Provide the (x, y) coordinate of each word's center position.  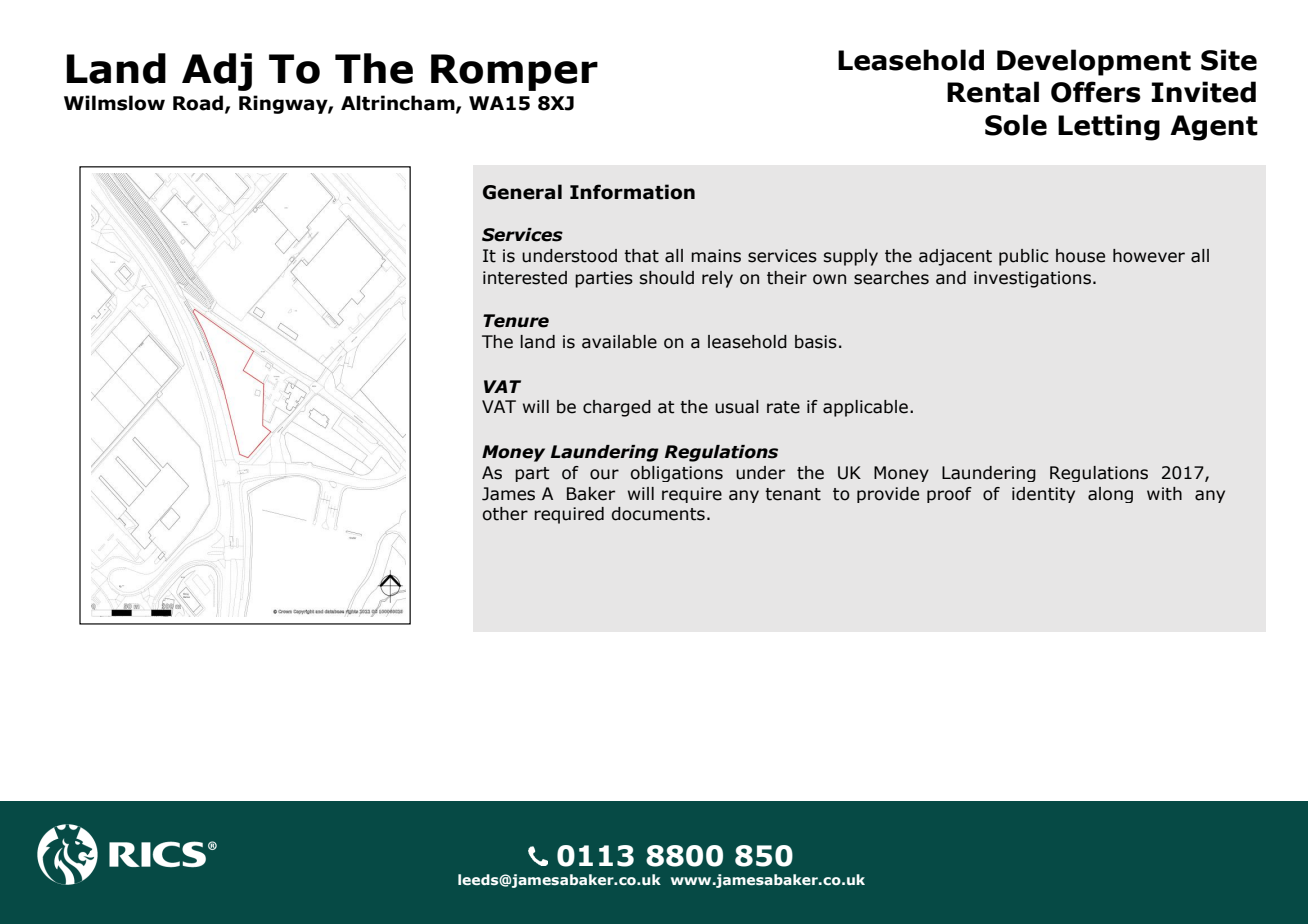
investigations (1032, 279)
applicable (865, 408)
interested (525, 278)
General (522, 192)
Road (198, 103)
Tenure (516, 321)
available (619, 342)
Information (632, 192)
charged (617, 408)
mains (716, 256)
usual (737, 407)
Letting (1109, 127)
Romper (514, 72)
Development (1094, 62)
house (1080, 256)
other (505, 514)
